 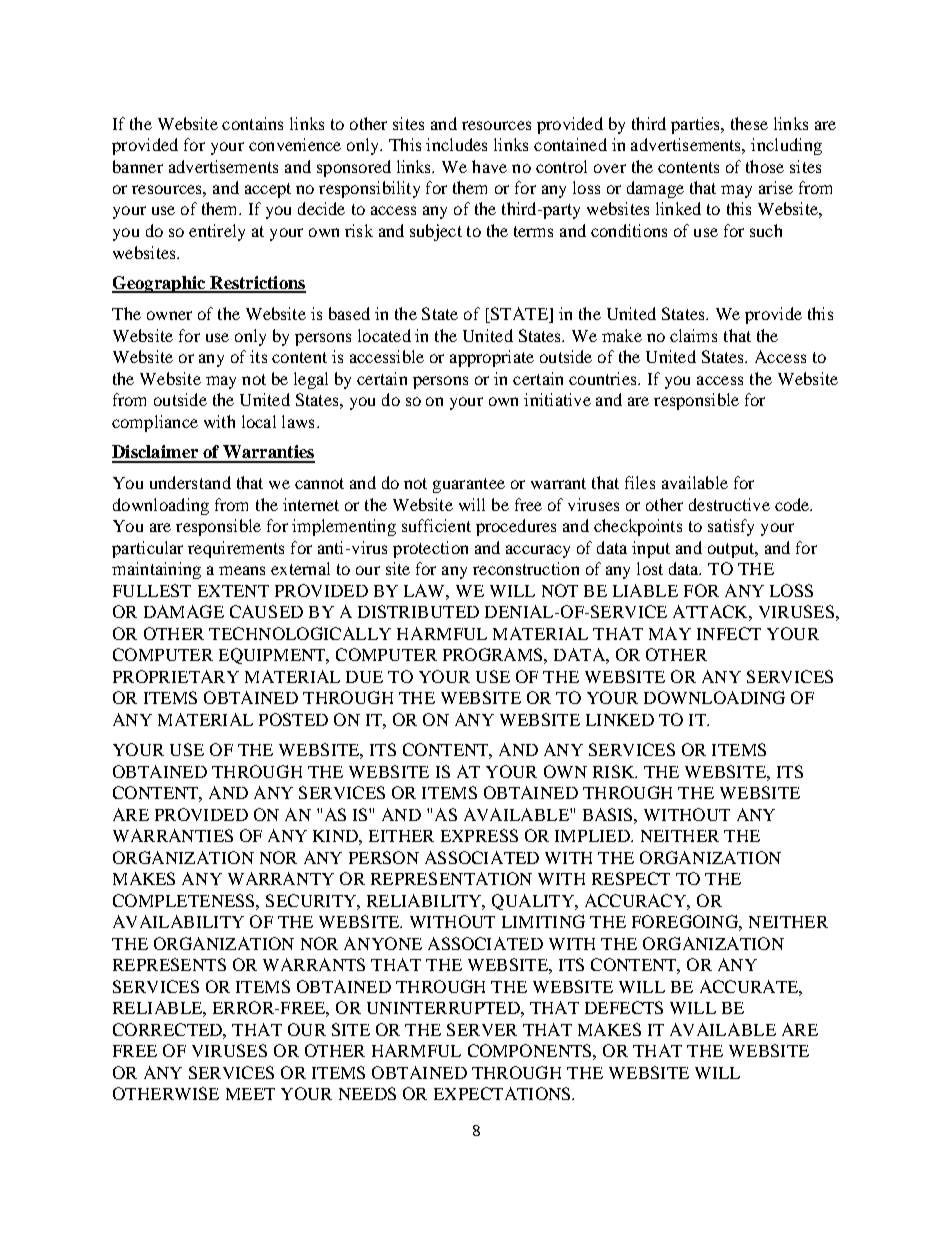 What do you see at coordinates (252, 123) in the document?
I see `contains` at bounding box center [252, 123].
